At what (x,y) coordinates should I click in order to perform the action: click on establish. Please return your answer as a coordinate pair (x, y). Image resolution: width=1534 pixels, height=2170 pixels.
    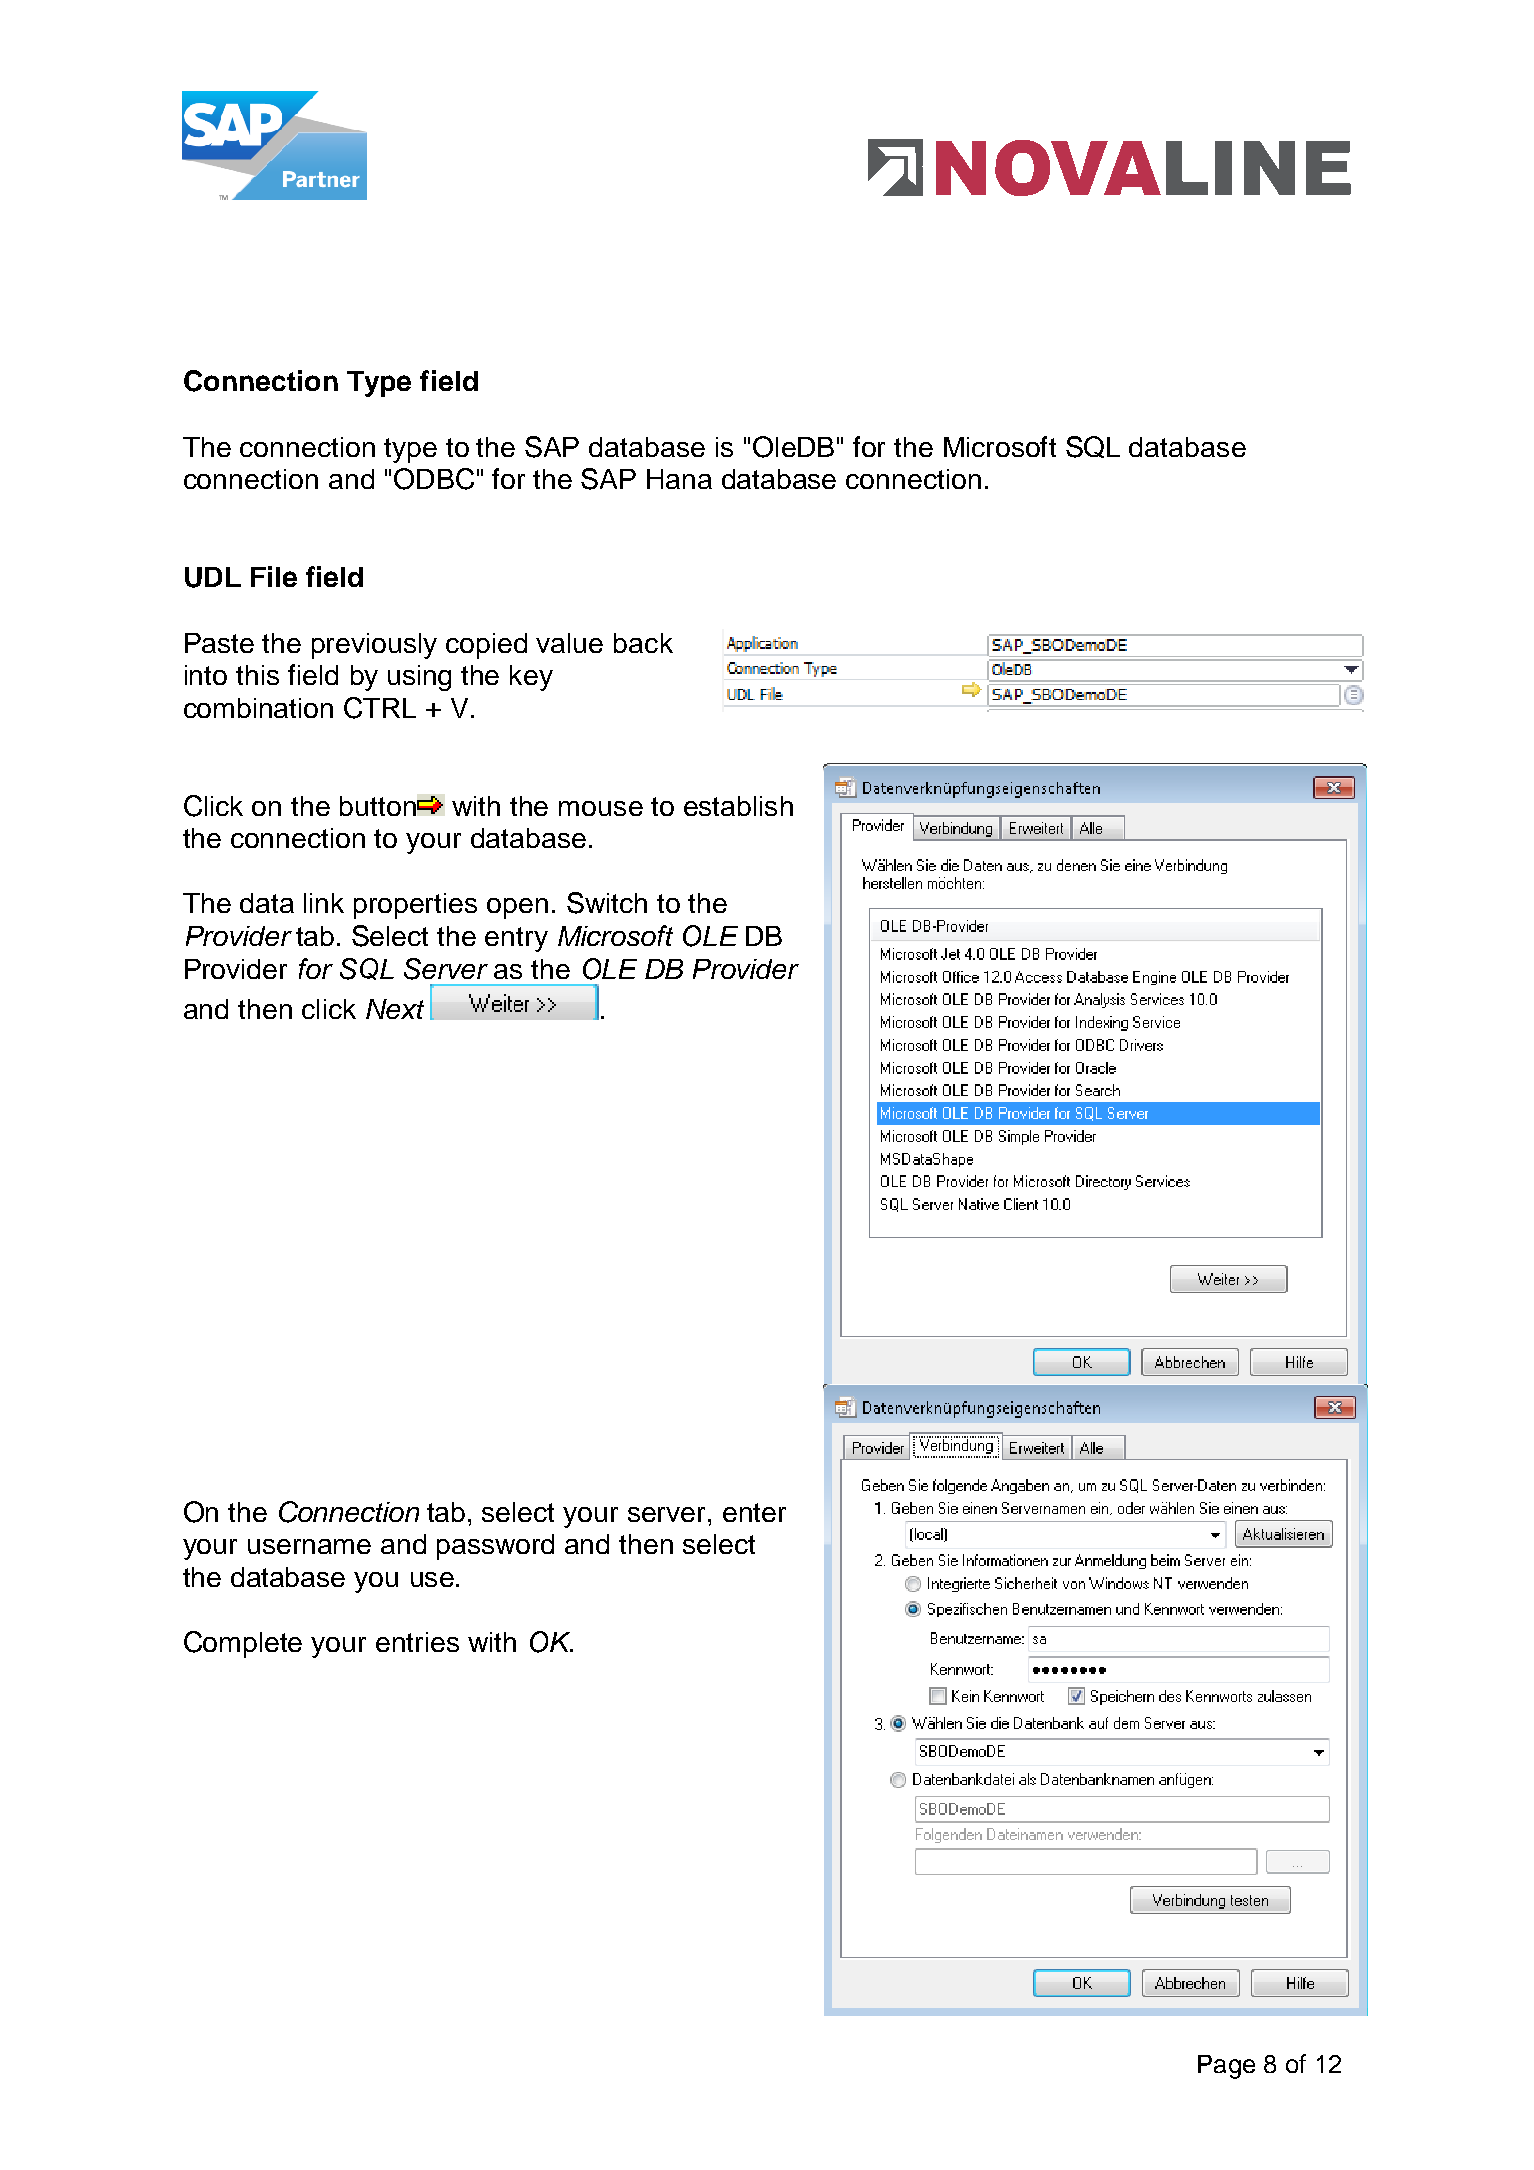
    Looking at the image, I should click on (738, 806).
